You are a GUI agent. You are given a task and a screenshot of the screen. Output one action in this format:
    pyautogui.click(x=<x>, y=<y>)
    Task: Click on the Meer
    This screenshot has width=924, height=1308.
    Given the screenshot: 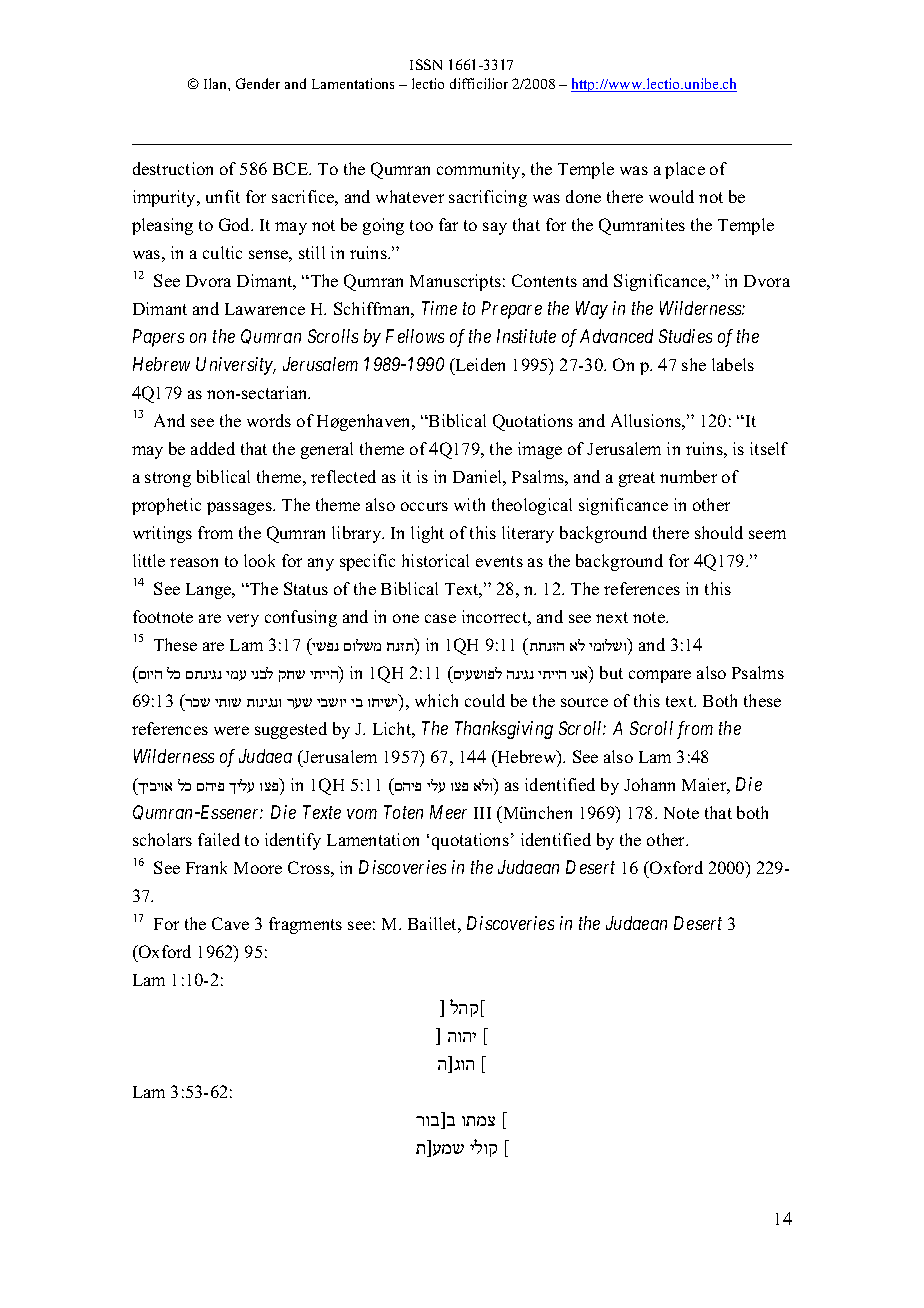 What is the action you would take?
    pyautogui.click(x=448, y=812)
